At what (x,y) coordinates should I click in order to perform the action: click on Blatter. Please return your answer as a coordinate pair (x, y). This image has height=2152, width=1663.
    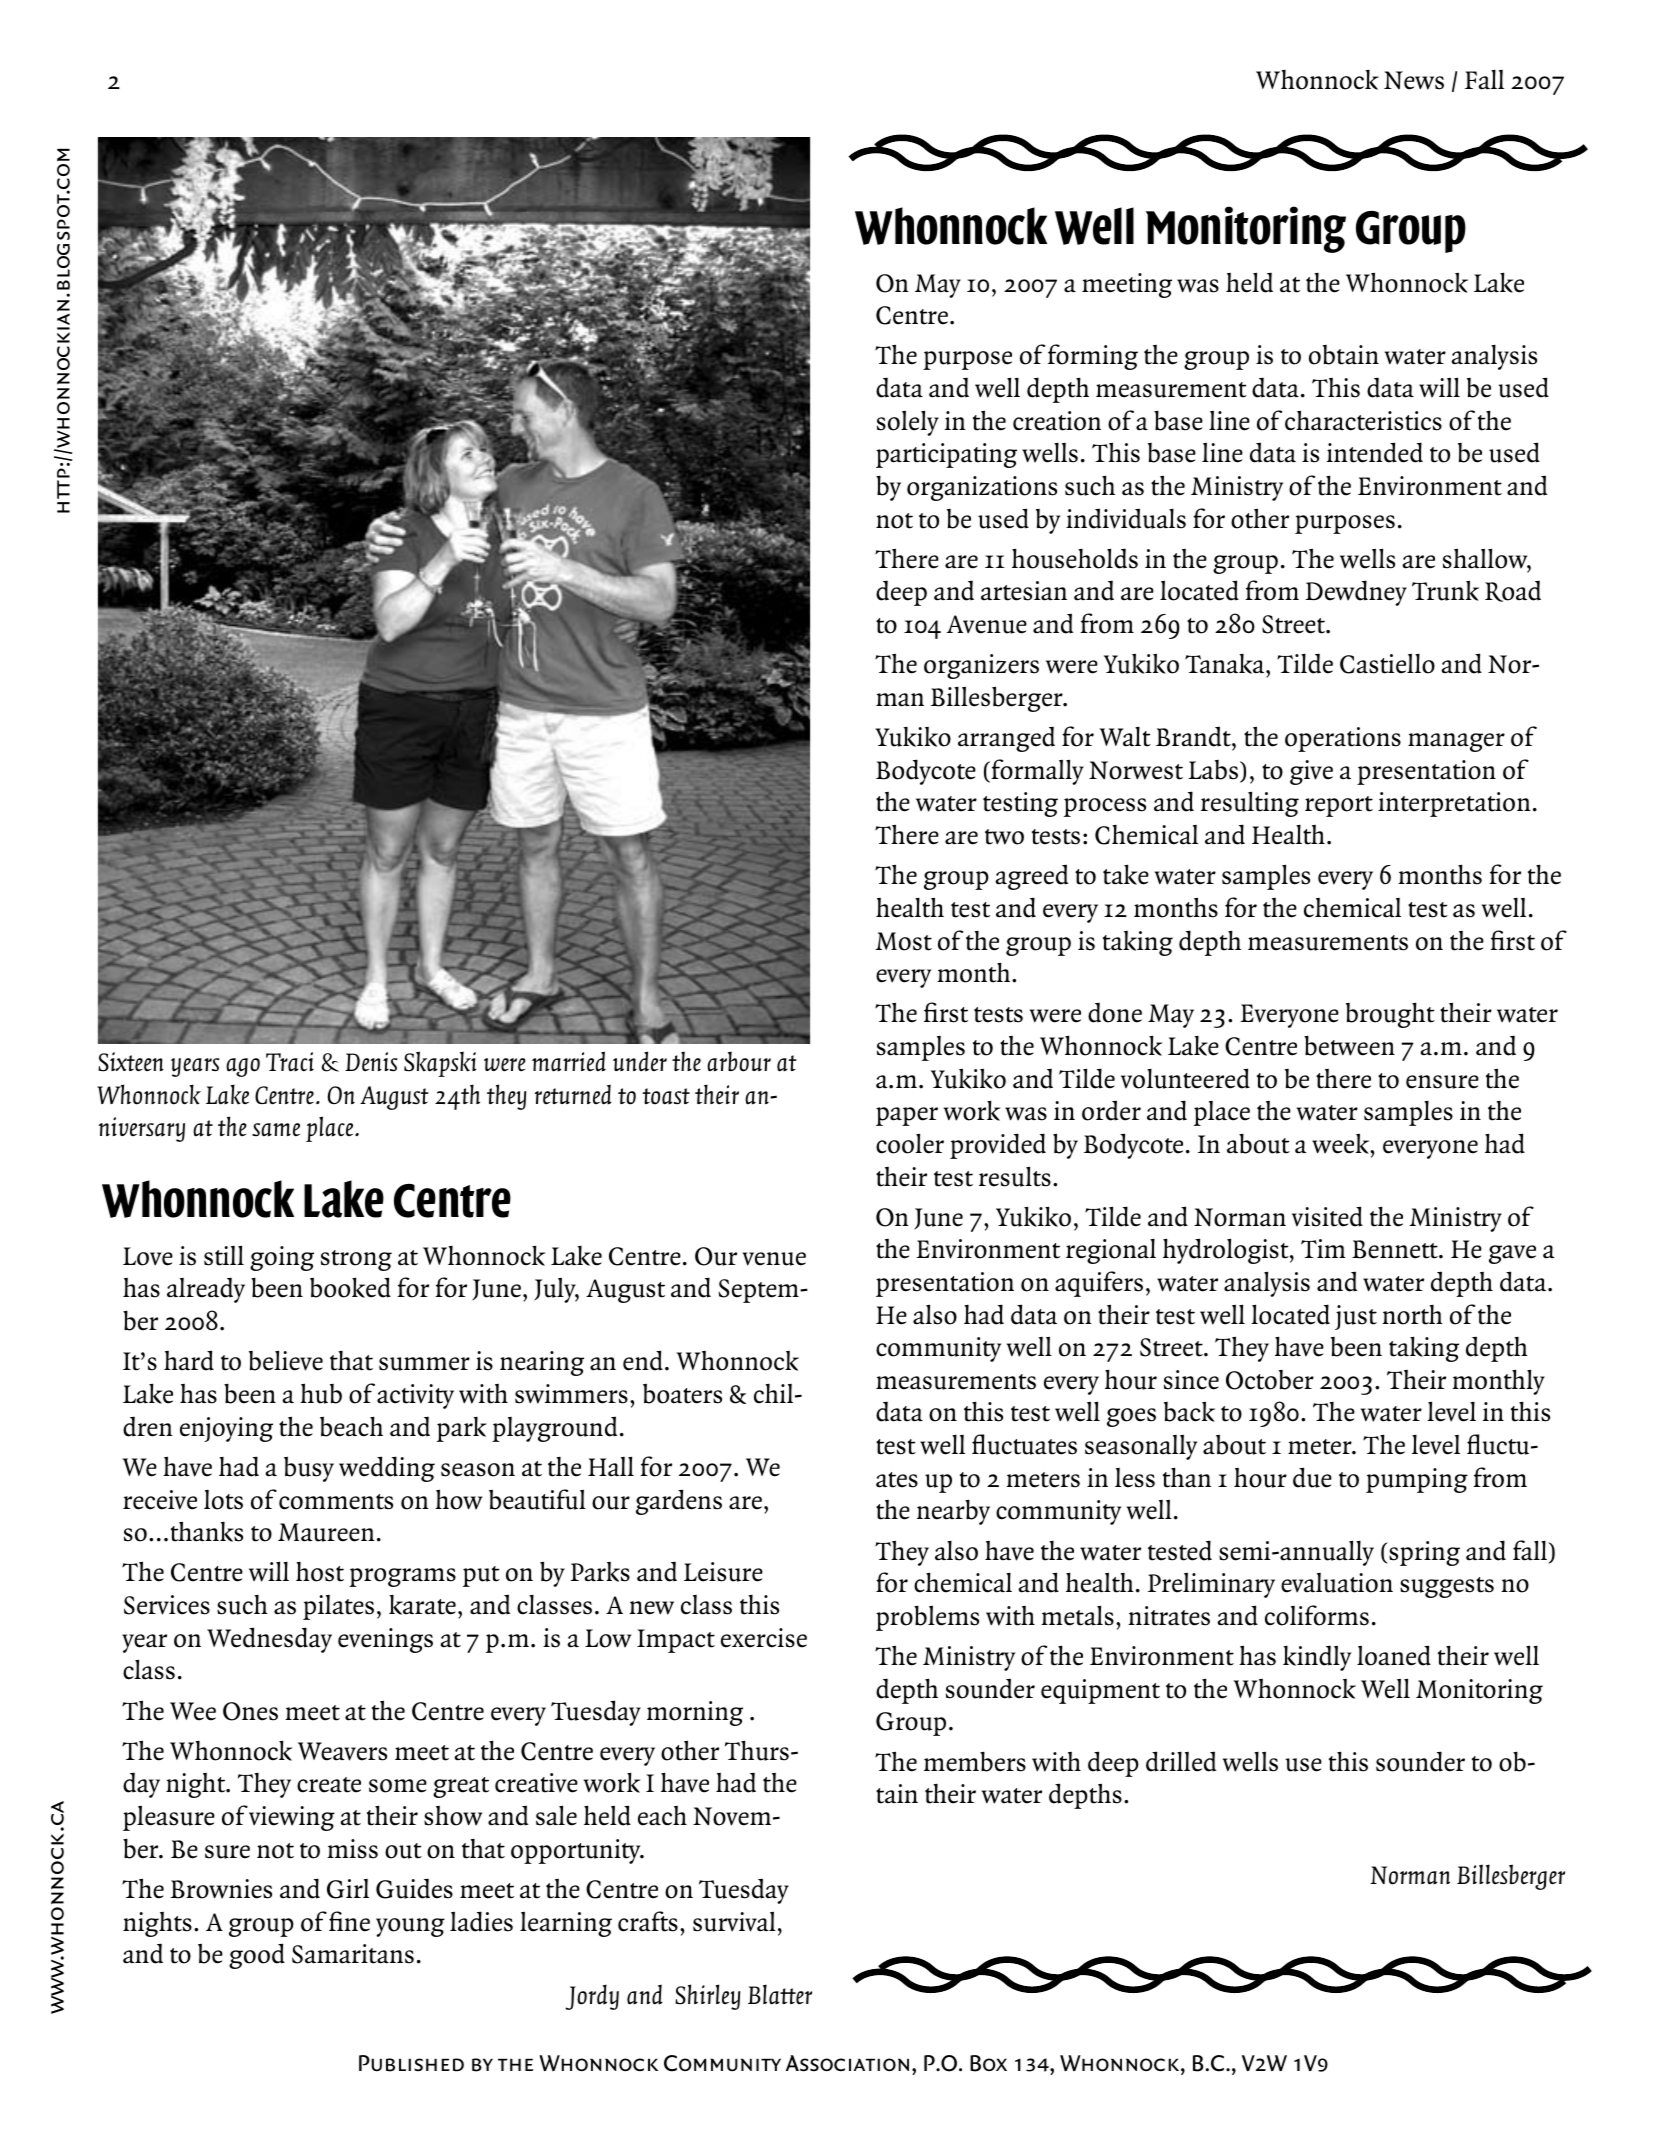
    Looking at the image, I should click on (780, 1994).
